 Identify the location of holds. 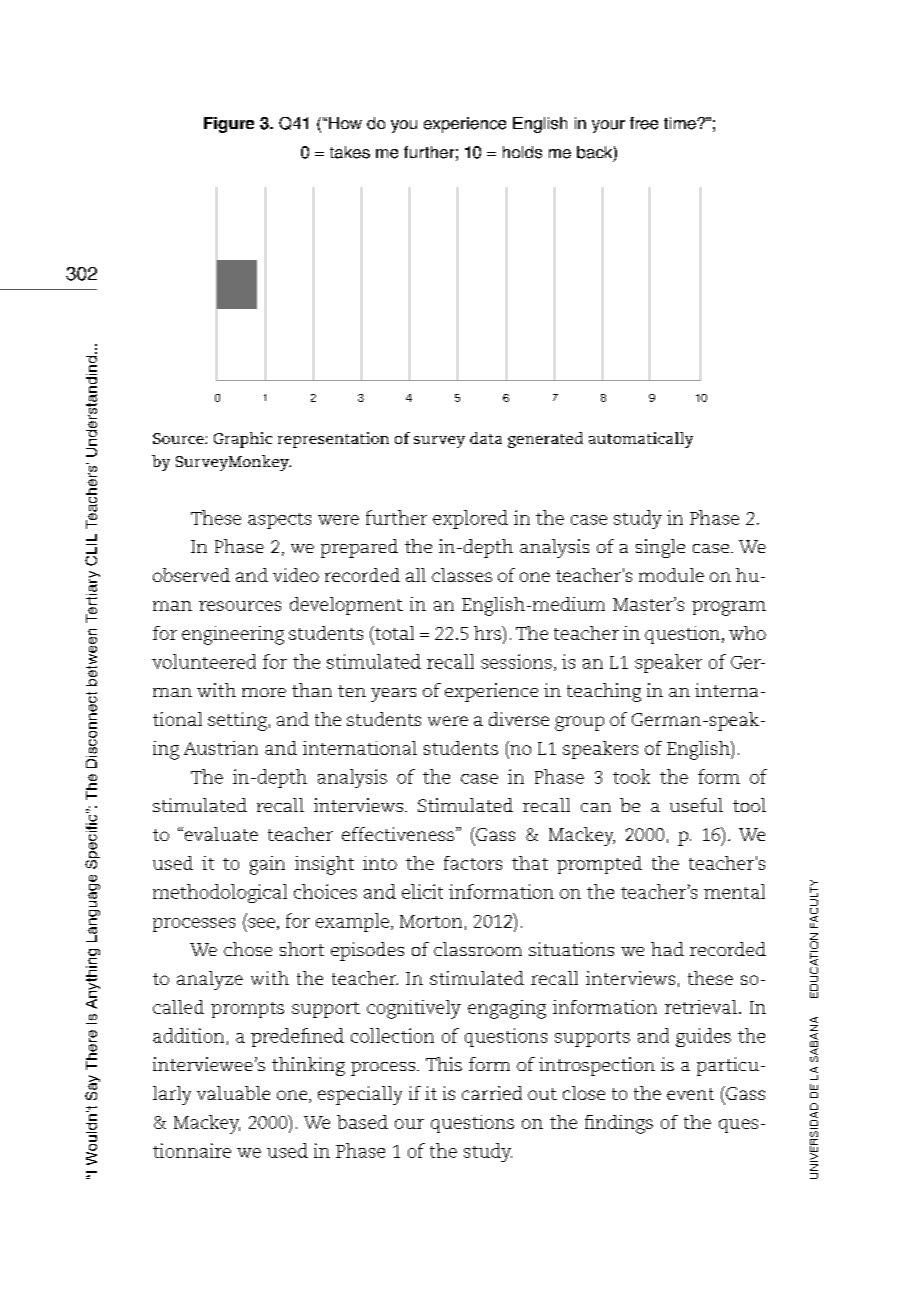
(522, 152).
